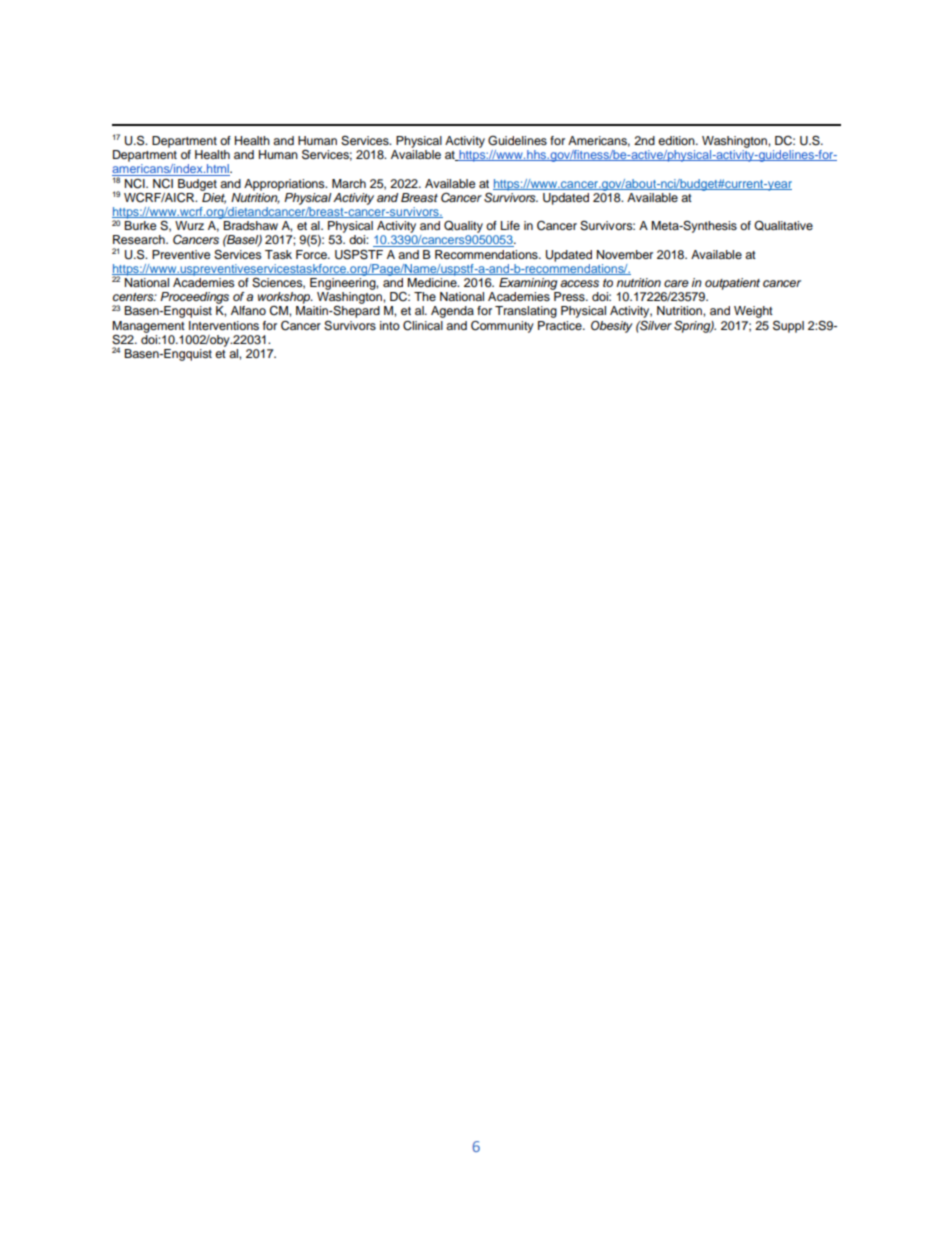 The image size is (952, 1233). What do you see at coordinates (625, 254) in the page?
I see `November` at bounding box center [625, 254].
